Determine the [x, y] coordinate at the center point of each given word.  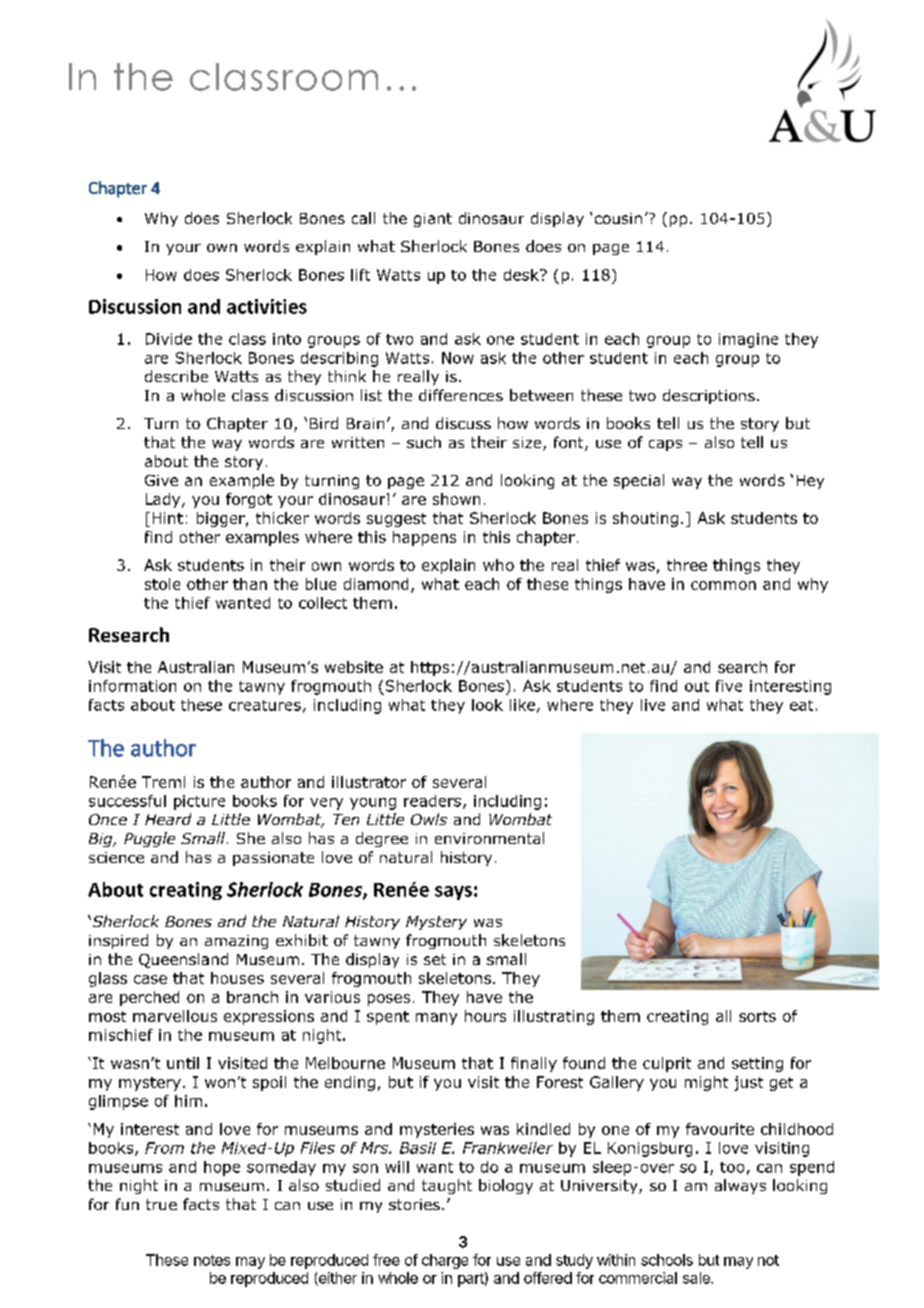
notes [212, 1260]
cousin [618, 218]
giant [433, 220]
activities [267, 306]
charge [445, 1261]
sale [697, 1278]
